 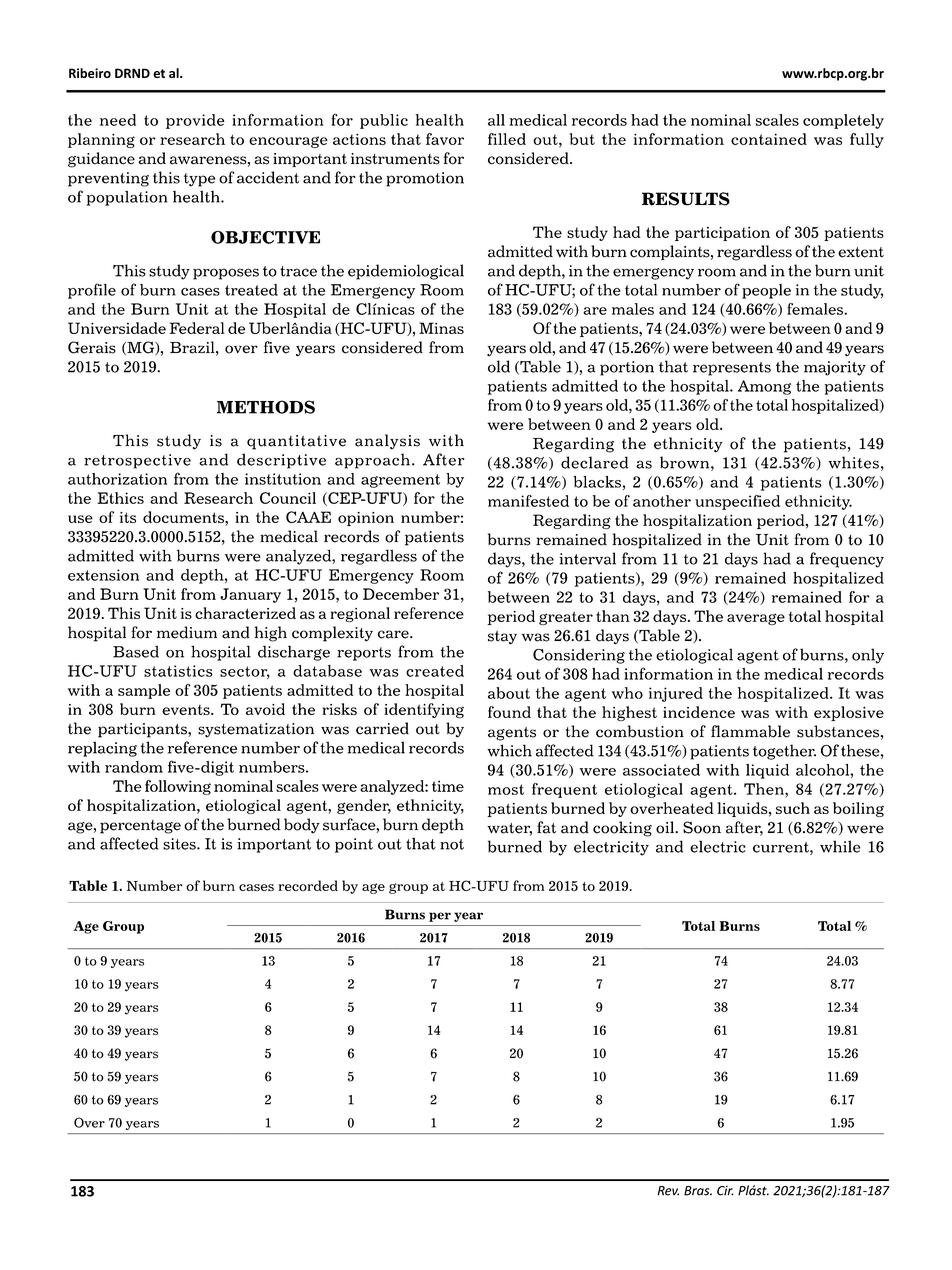 What do you see at coordinates (195, 121) in the document?
I see `provide` at bounding box center [195, 121].
